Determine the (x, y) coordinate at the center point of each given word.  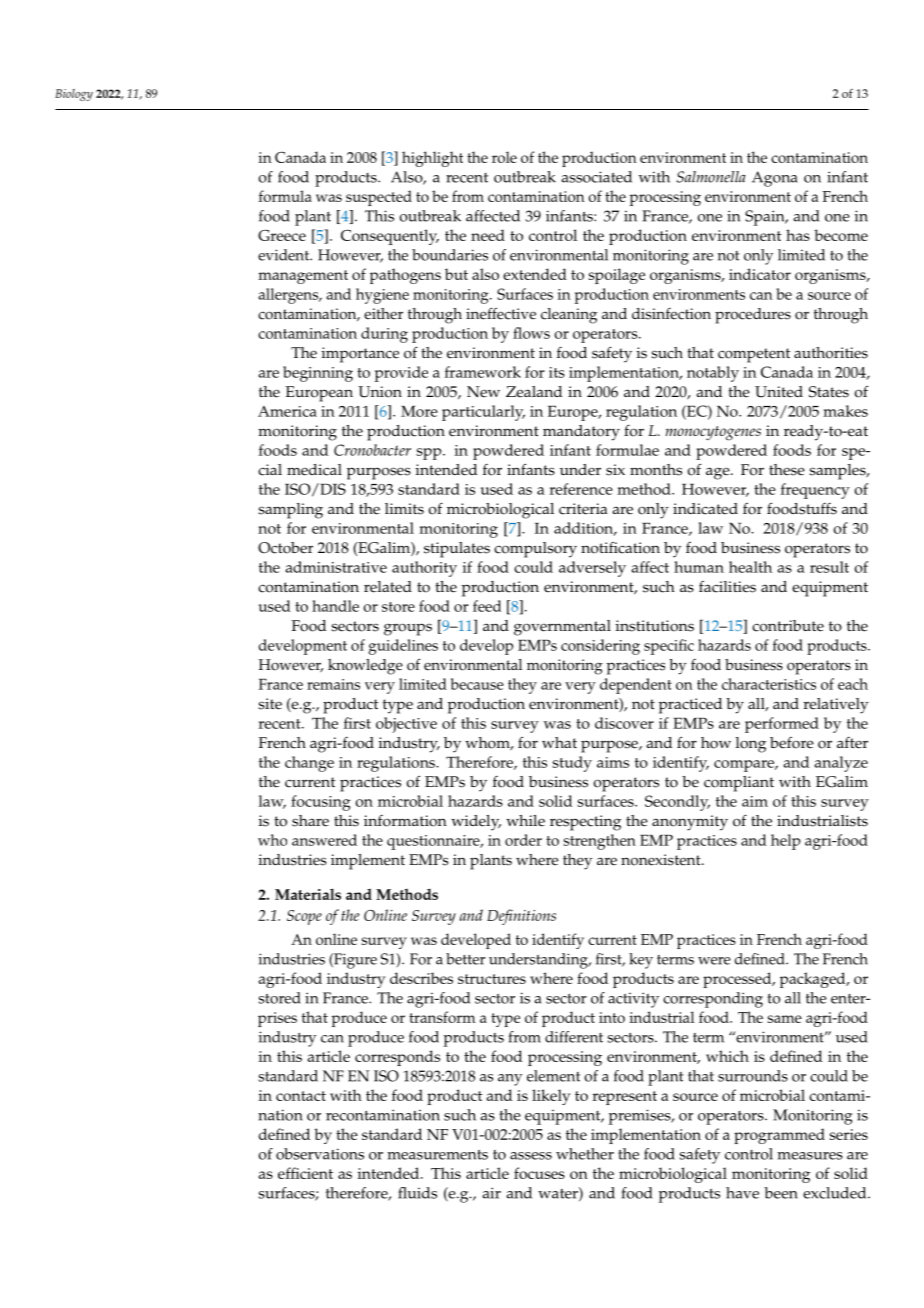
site (270, 704)
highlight (432, 159)
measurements (437, 1155)
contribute (788, 626)
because (477, 684)
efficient (305, 1173)
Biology (74, 95)
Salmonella (711, 177)
